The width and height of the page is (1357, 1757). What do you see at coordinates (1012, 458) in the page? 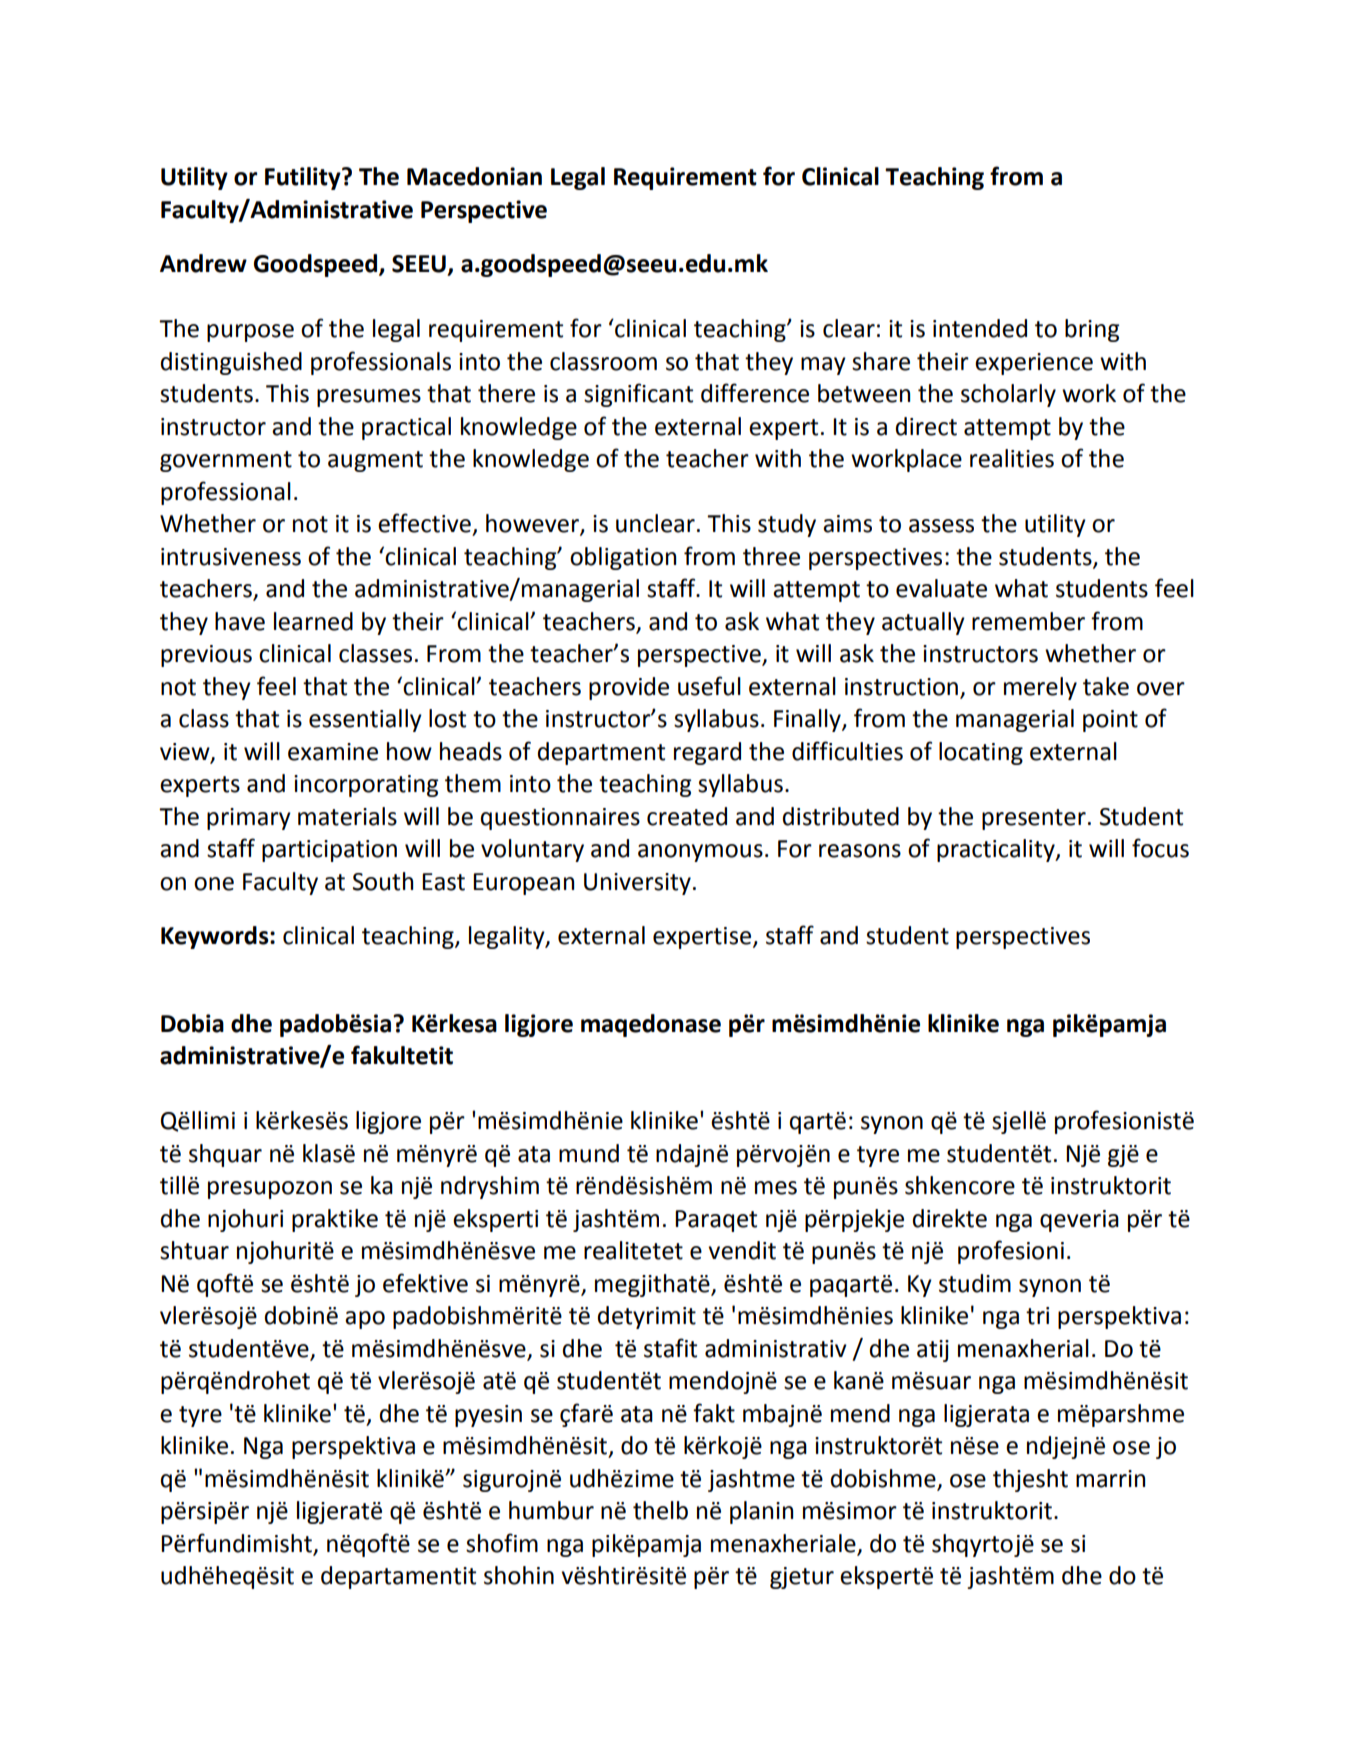
I see `realities` at bounding box center [1012, 458].
